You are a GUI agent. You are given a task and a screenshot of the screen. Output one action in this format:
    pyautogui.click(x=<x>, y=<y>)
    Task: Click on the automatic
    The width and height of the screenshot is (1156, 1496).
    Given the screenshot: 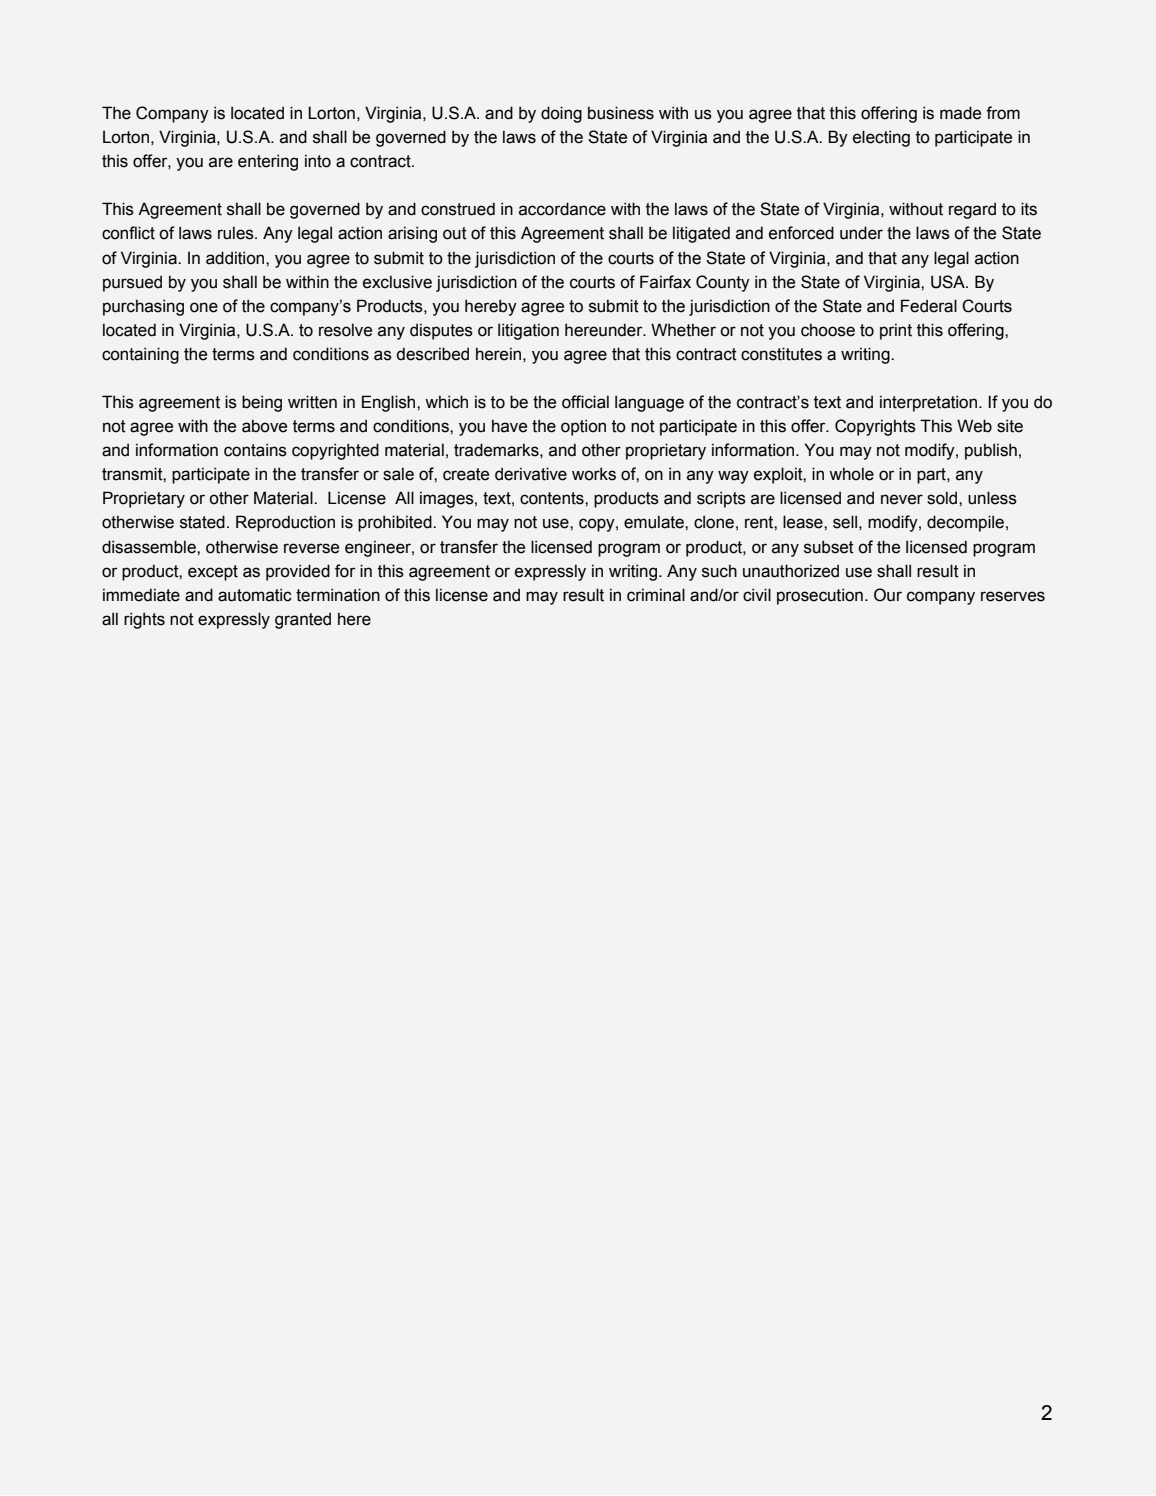 What is the action you would take?
    pyautogui.click(x=255, y=595)
